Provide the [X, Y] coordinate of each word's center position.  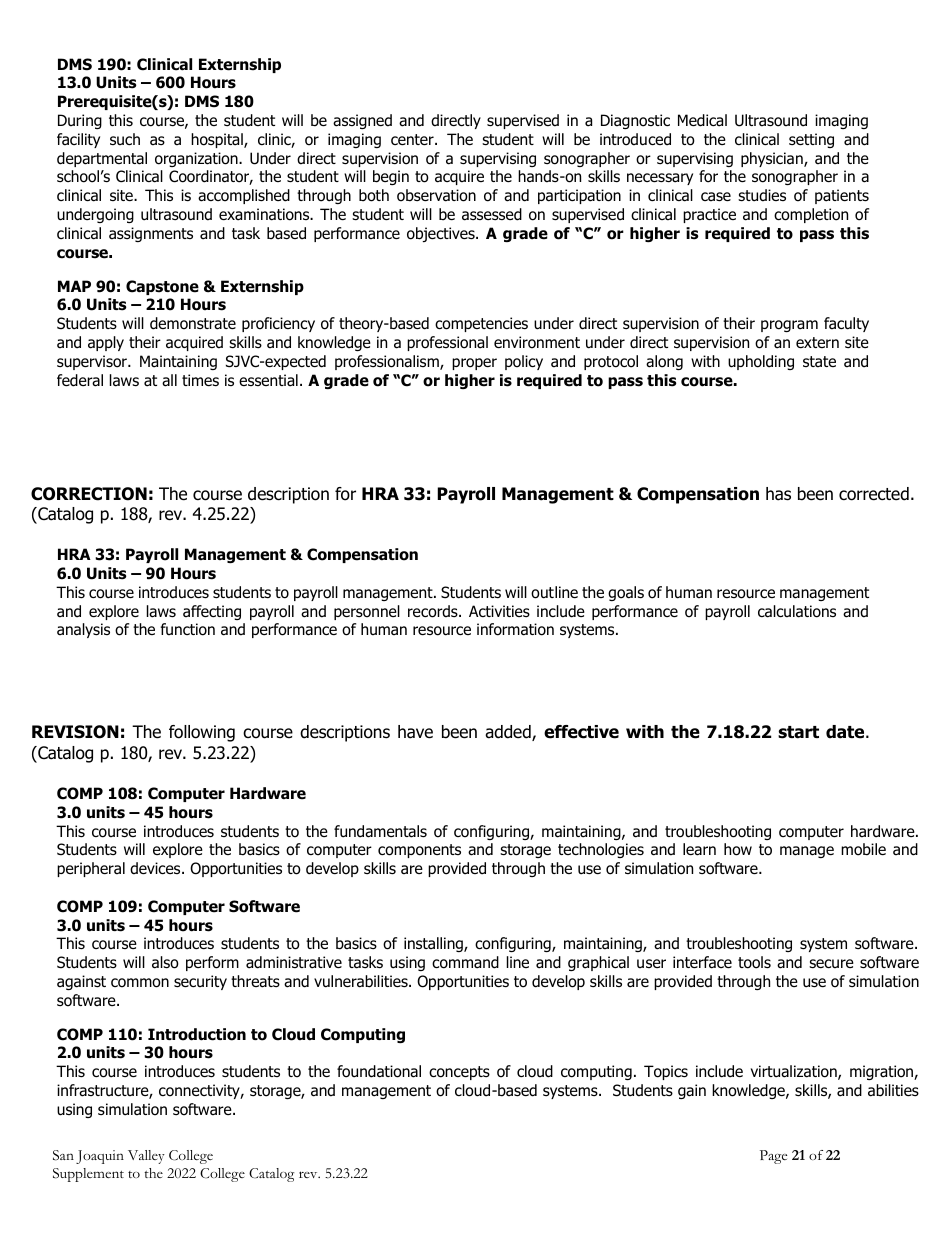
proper [474, 364]
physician [773, 159]
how [738, 849]
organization [197, 159]
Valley [146, 1157]
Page [773, 1157]
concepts [459, 1073]
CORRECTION [89, 494]
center [413, 139]
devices [156, 868]
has [778, 494]
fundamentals [380, 831]
